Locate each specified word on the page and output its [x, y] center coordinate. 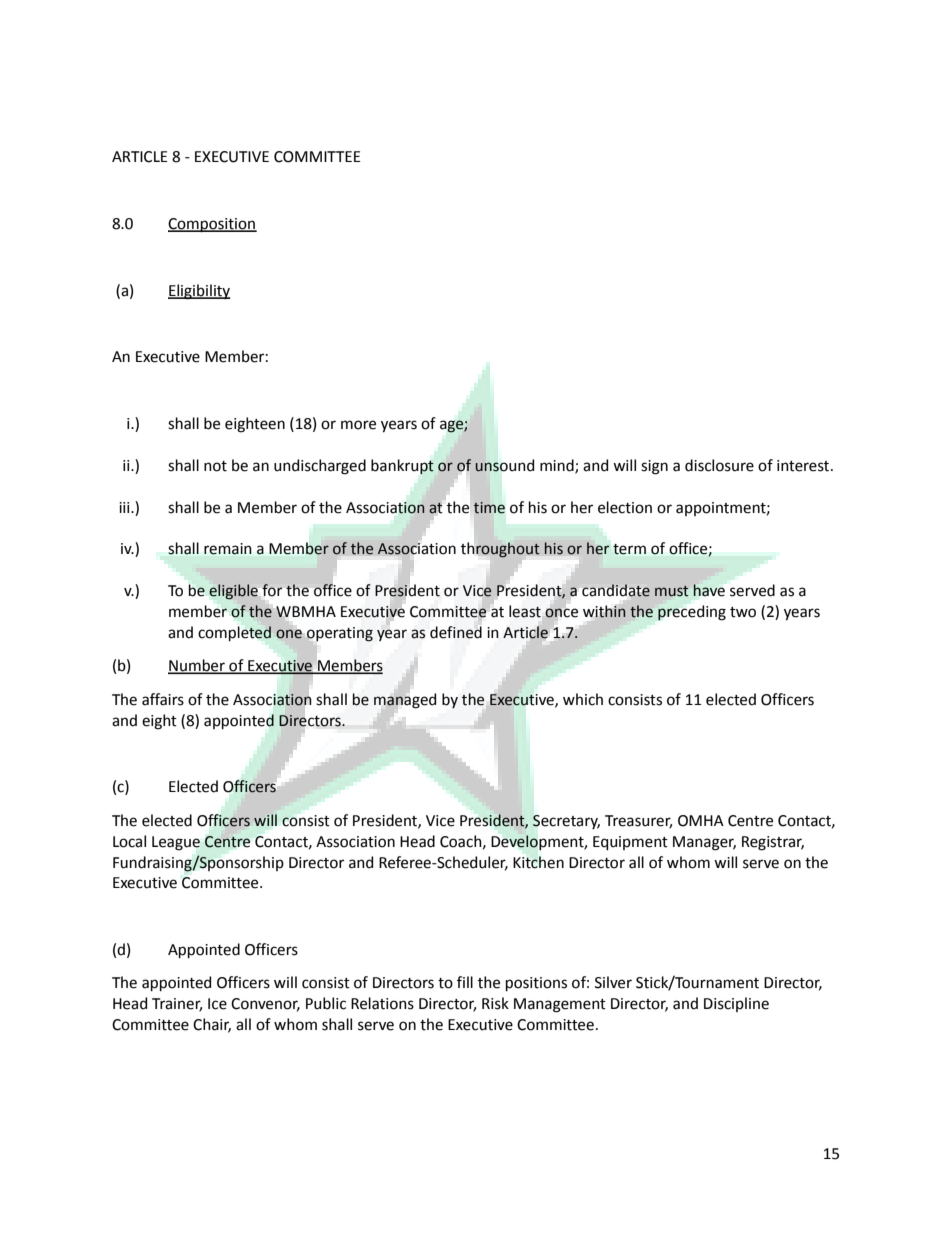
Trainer [177, 1005]
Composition [212, 225]
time [489, 508]
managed [405, 701]
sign [654, 467]
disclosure [719, 465]
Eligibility [199, 292]
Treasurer [638, 821]
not [215, 466]
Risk [495, 1003]
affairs [163, 699]
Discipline [736, 1004]
